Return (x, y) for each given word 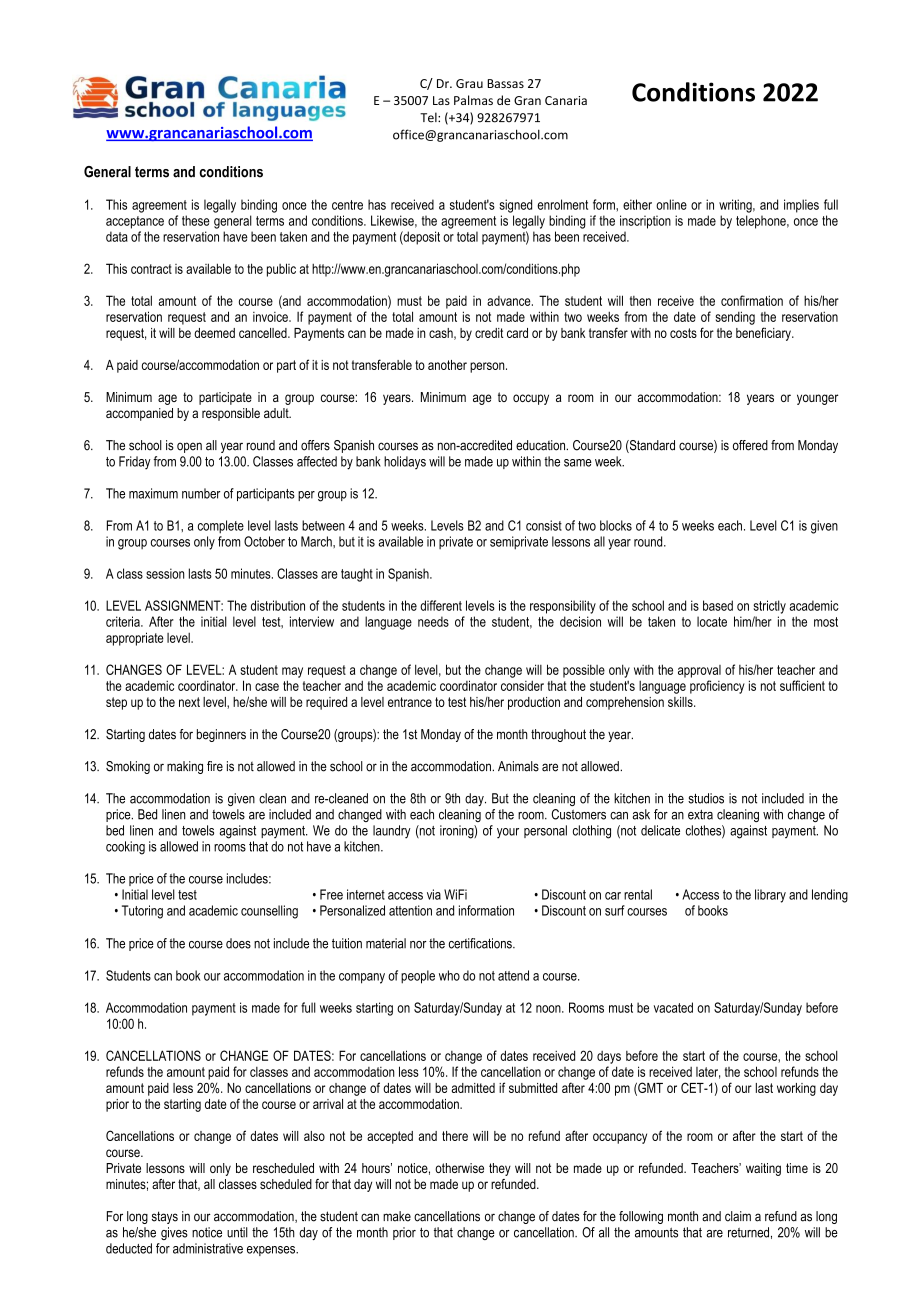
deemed (214, 333)
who (449, 975)
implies (801, 206)
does (238, 943)
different (441, 605)
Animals (518, 766)
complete (221, 527)
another (447, 365)
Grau (469, 83)
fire (215, 766)
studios (706, 798)
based (718, 605)
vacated (673, 1007)
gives (174, 1233)
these (196, 220)
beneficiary (764, 334)
